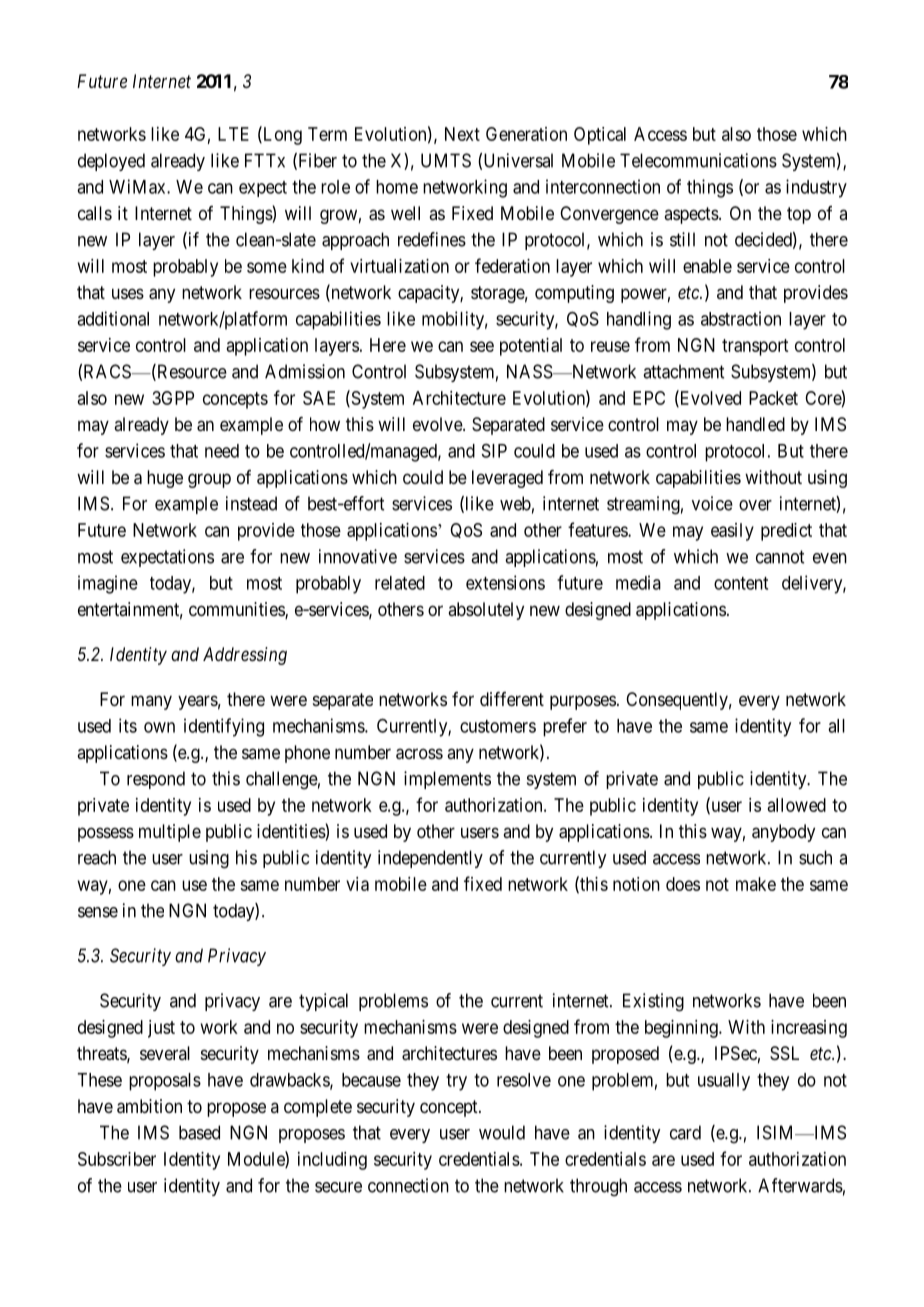 The image size is (924, 1307). What do you see at coordinates (245, 656) in the image?
I see `Addressing` at bounding box center [245, 656].
